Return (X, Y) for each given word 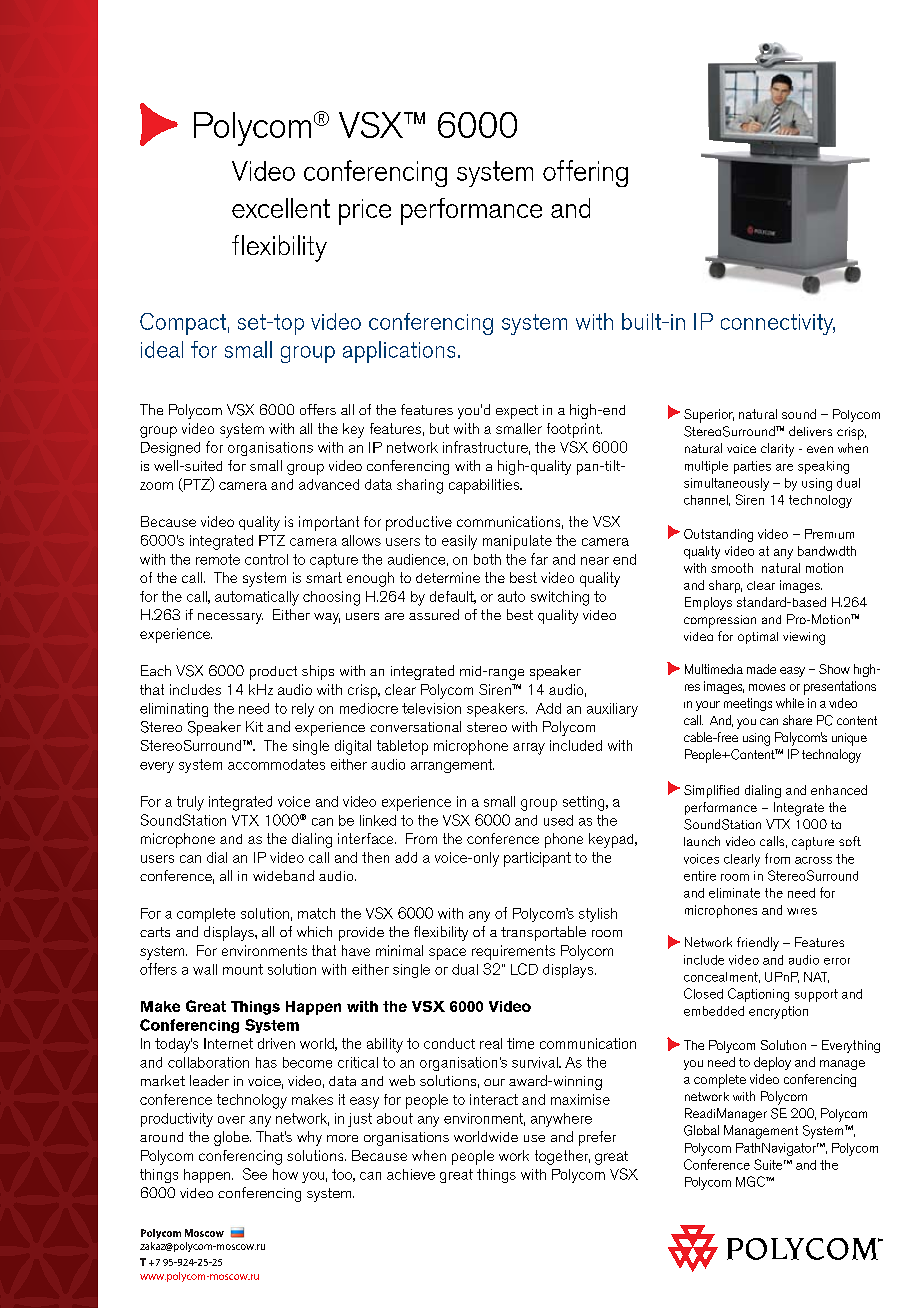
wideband (283, 875)
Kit (254, 726)
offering (585, 173)
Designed (170, 449)
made (761, 669)
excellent (281, 208)
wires (802, 911)
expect (517, 412)
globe (232, 1138)
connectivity (778, 324)
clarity (777, 450)
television (431, 708)
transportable (543, 933)
